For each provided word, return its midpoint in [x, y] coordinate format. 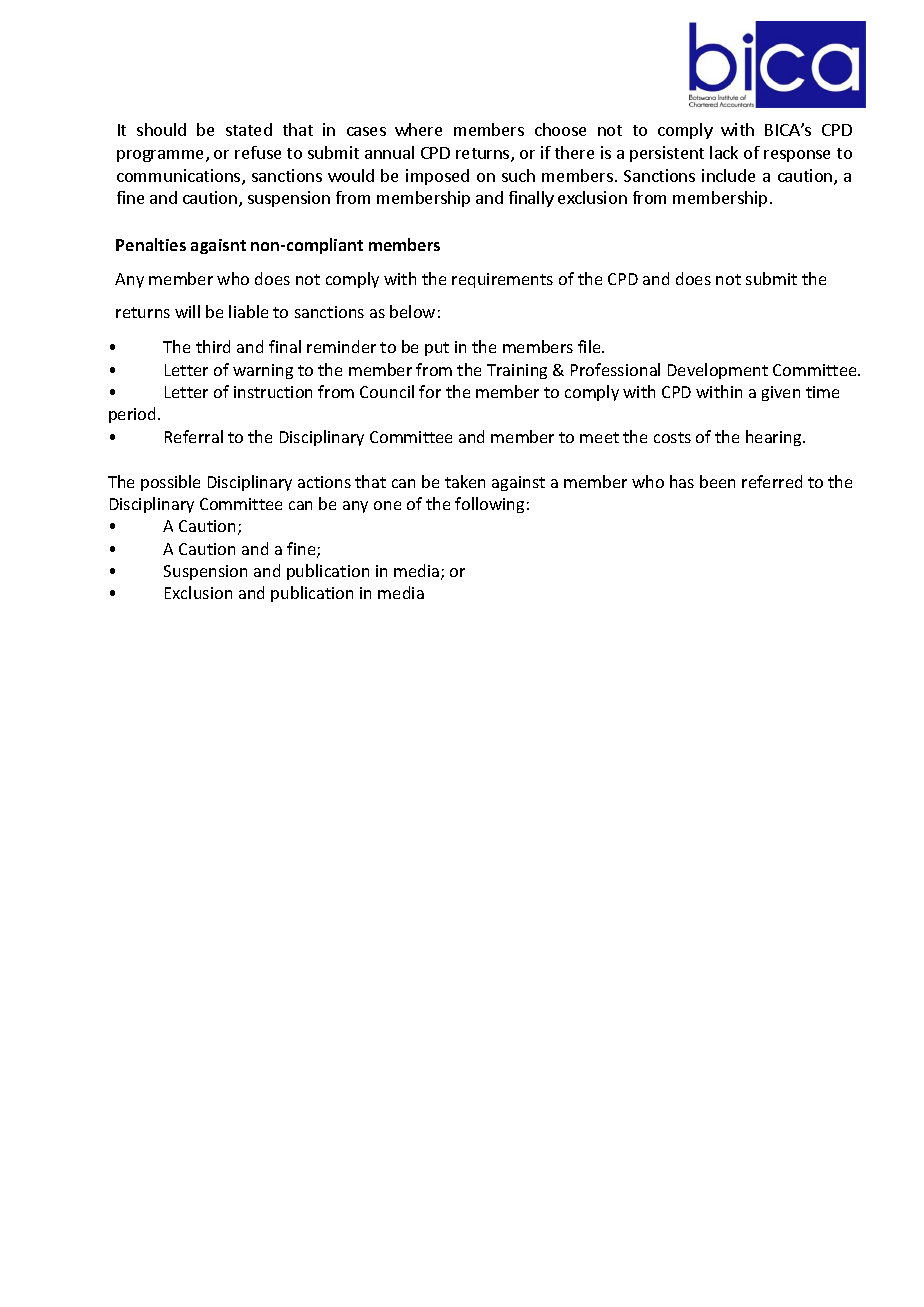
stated [249, 129]
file [590, 346]
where [418, 129]
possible [170, 483]
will [187, 311]
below [412, 311]
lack [724, 152]
